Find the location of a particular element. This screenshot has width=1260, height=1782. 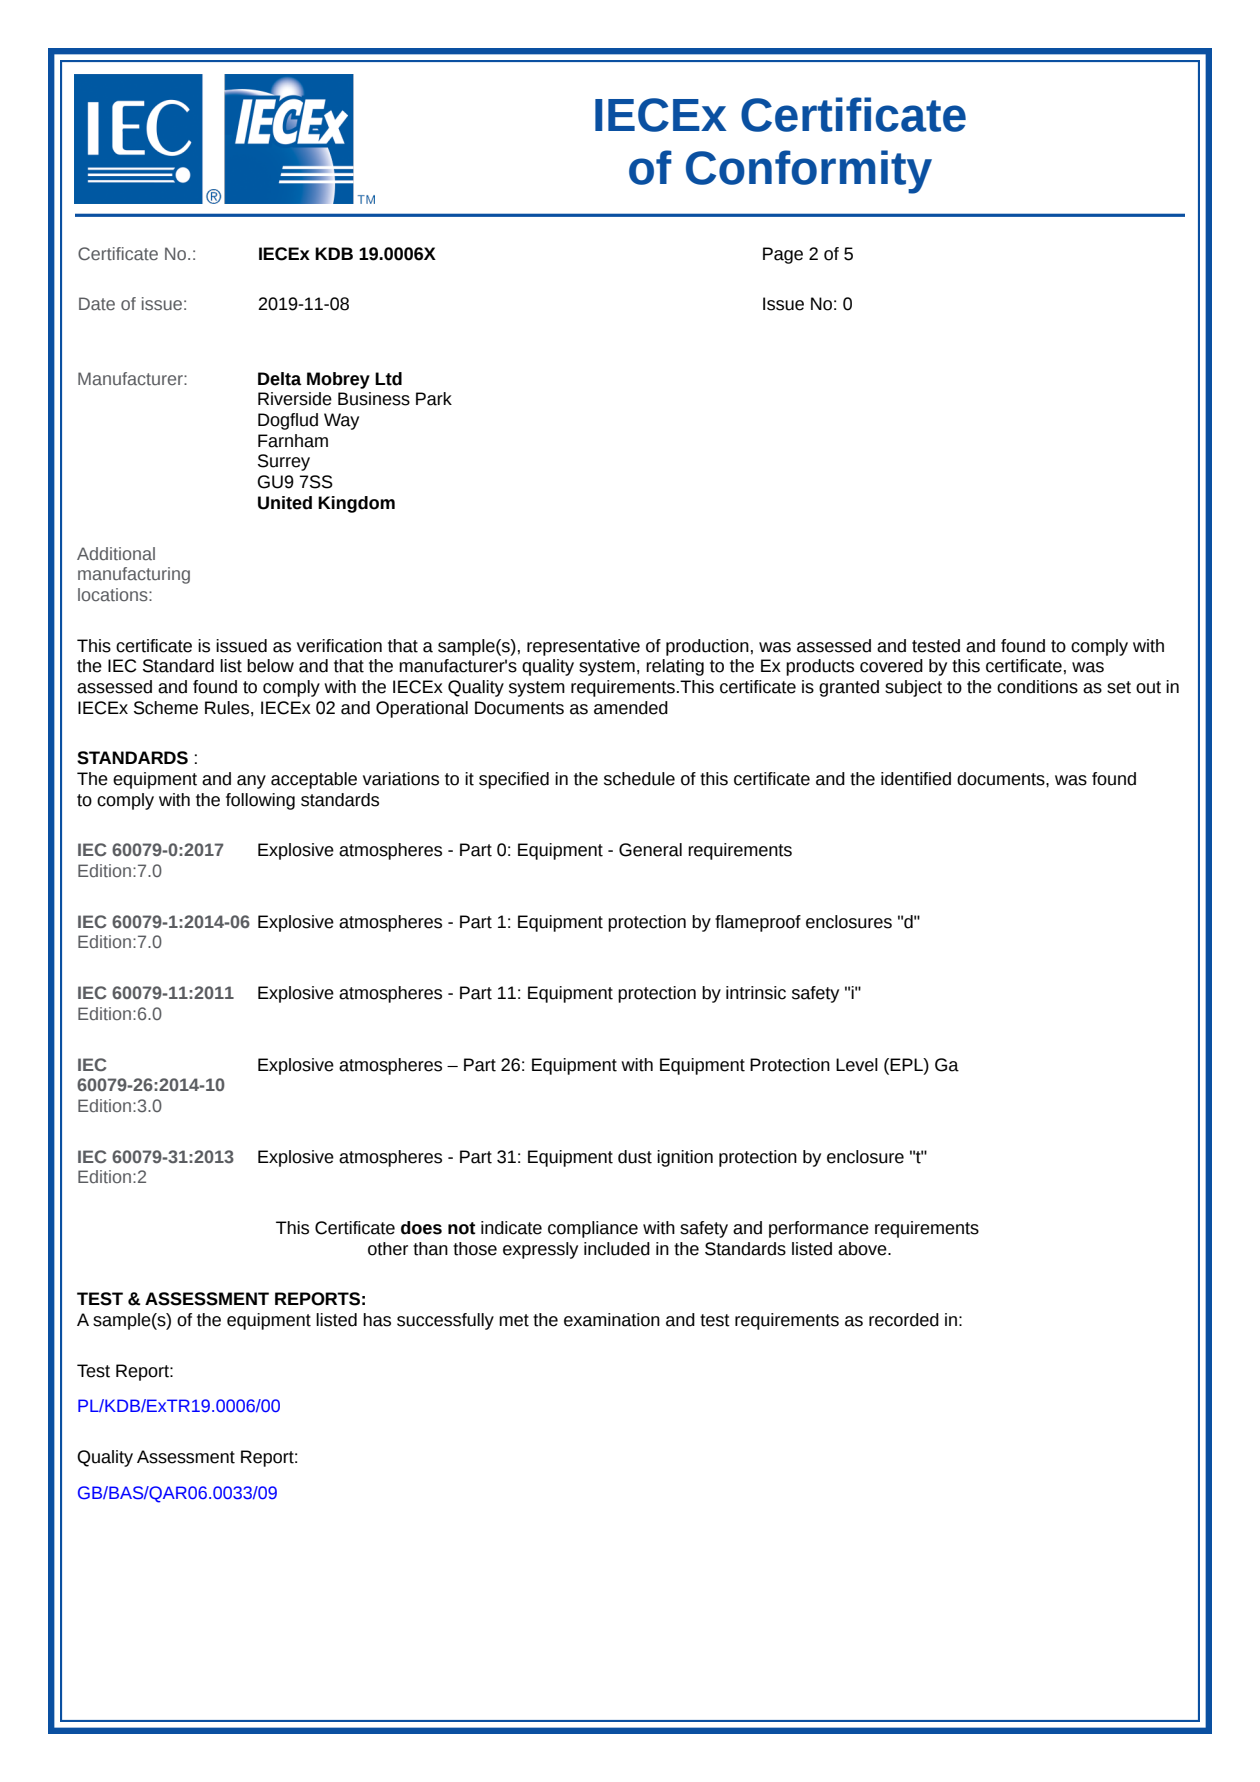

Date is located at coordinates (97, 303).
